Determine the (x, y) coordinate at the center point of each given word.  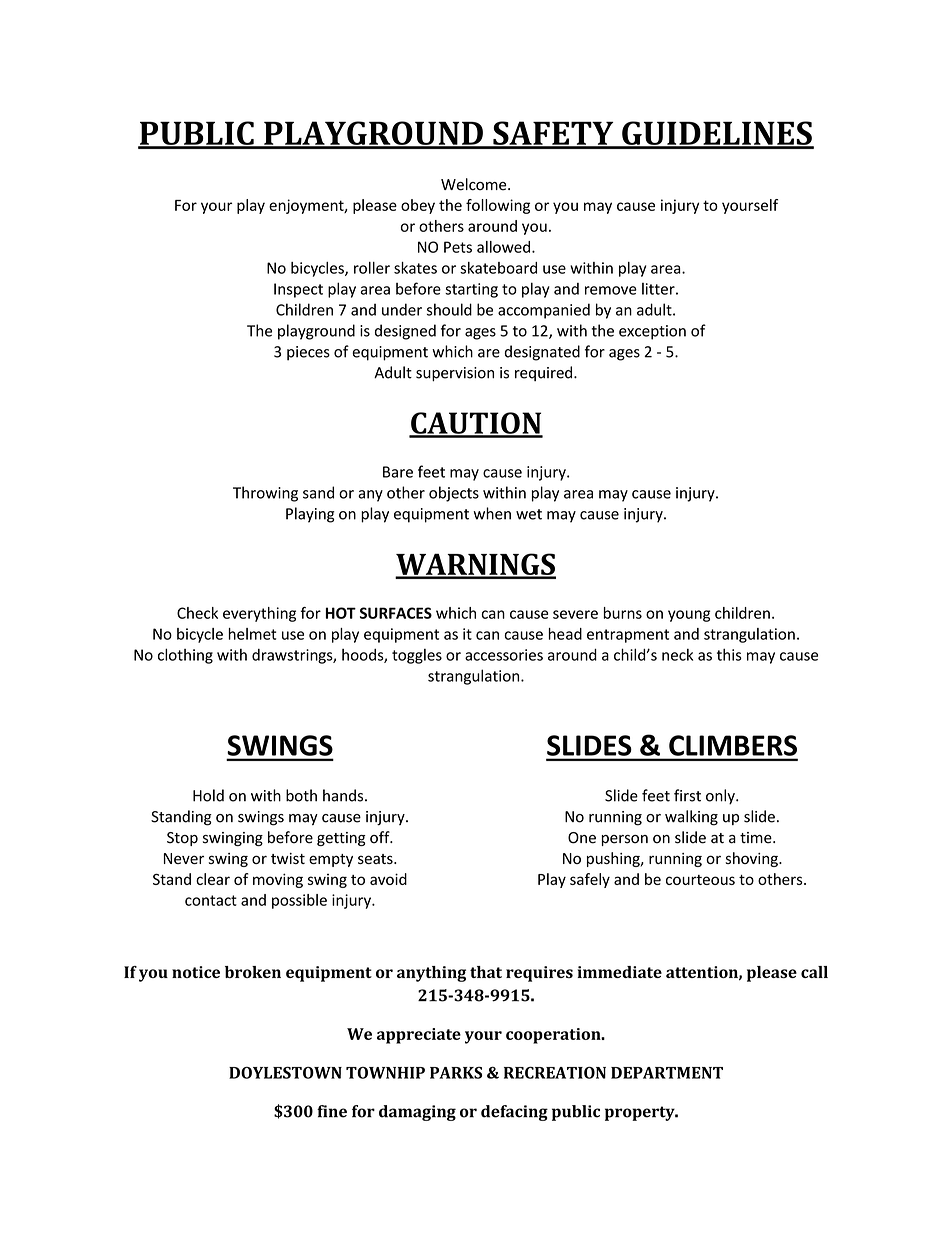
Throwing (265, 494)
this (729, 654)
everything (259, 614)
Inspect (298, 290)
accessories (504, 655)
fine (332, 1111)
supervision (455, 374)
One (582, 838)
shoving (752, 859)
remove (611, 290)
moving (278, 880)
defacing (514, 1113)
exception (652, 332)
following (498, 206)
